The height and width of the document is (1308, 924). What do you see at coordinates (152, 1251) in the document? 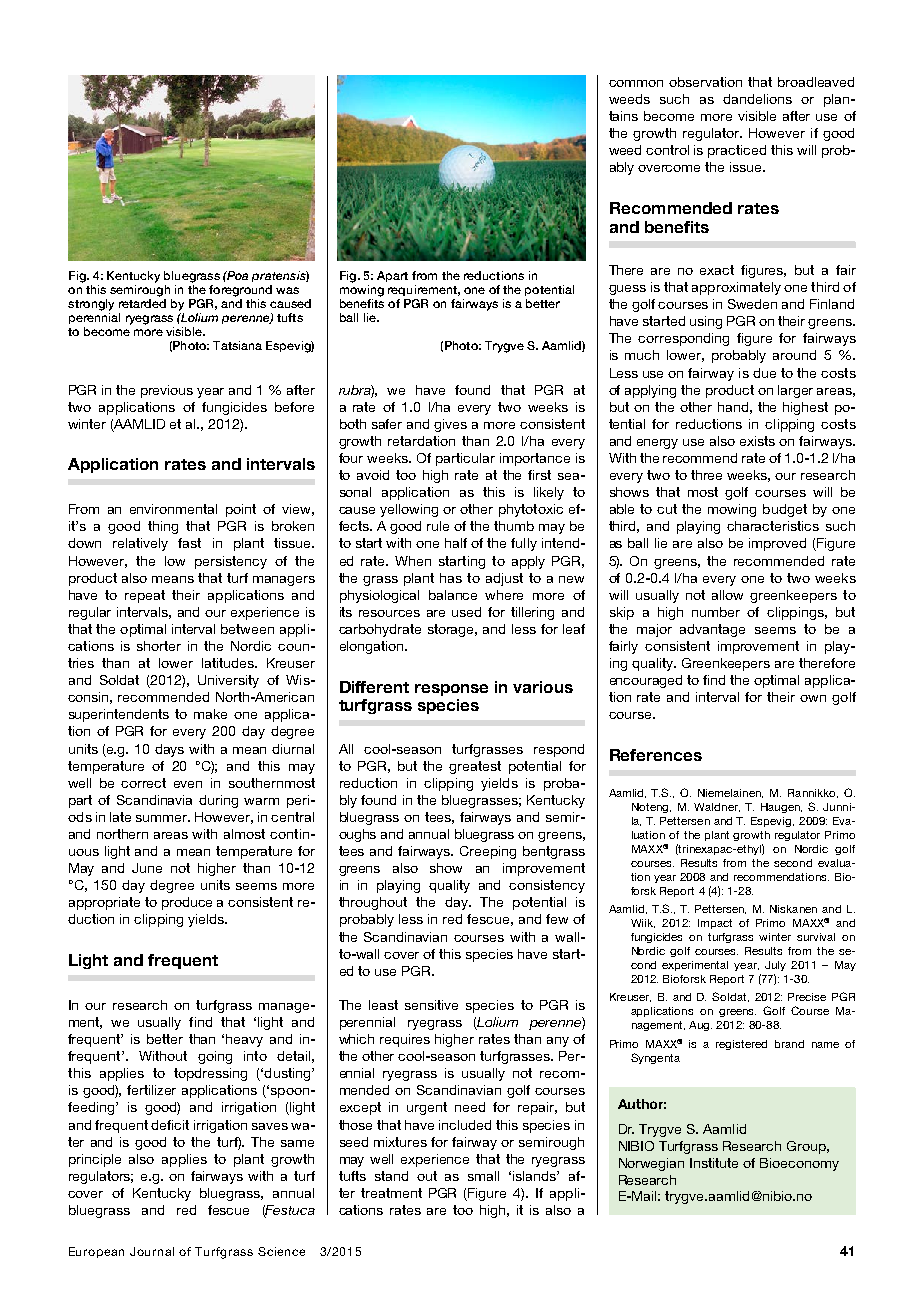
I see `Journal` at bounding box center [152, 1251].
